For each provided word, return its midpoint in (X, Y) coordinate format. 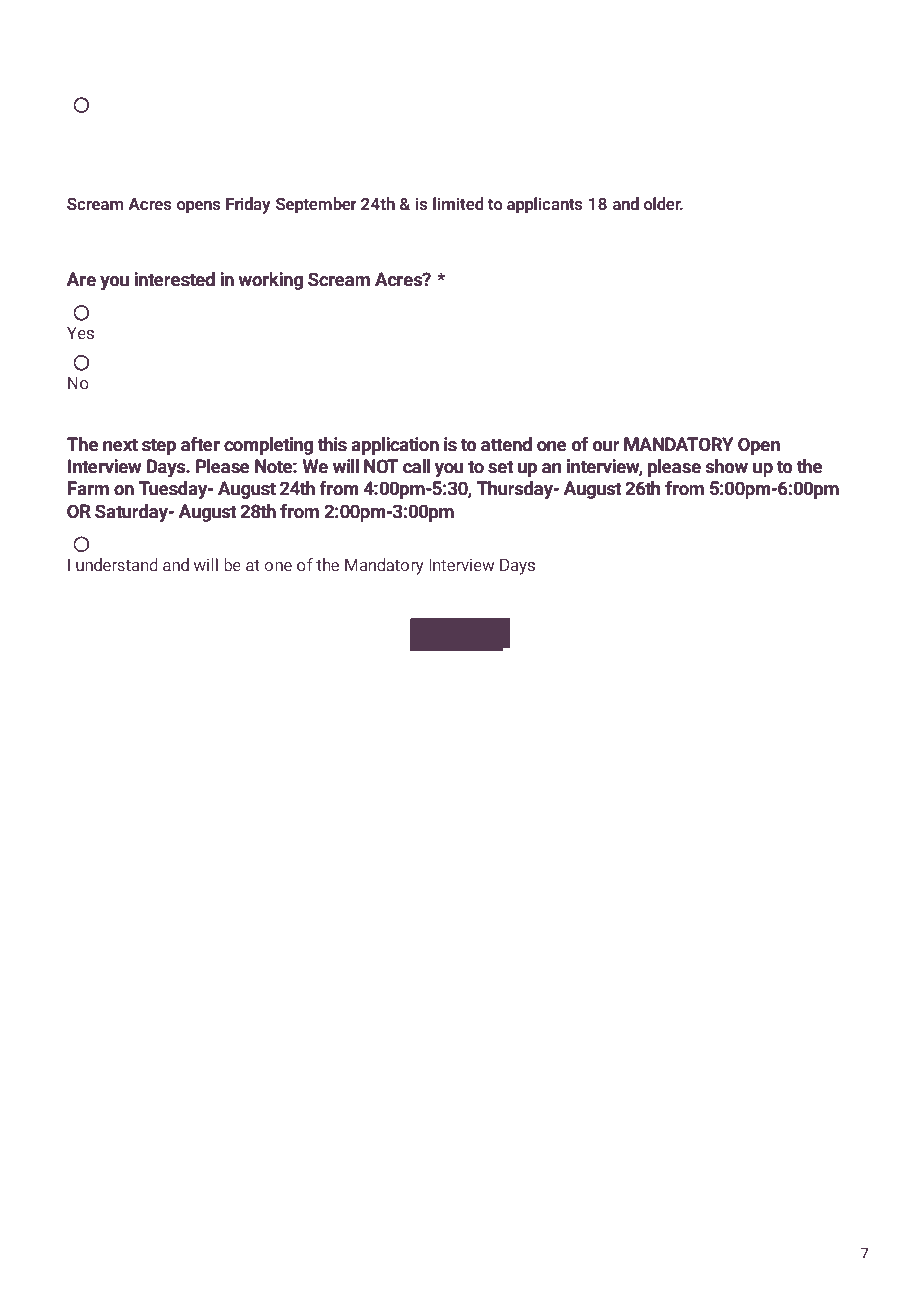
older (663, 203)
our (606, 446)
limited (458, 203)
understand (117, 564)
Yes (80, 333)
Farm (88, 488)
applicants (545, 205)
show (727, 466)
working (270, 281)
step (159, 446)
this (332, 444)
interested (174, 279)
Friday (248, 205)
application (395, 446)
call (416, 466)
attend (506, 444)
